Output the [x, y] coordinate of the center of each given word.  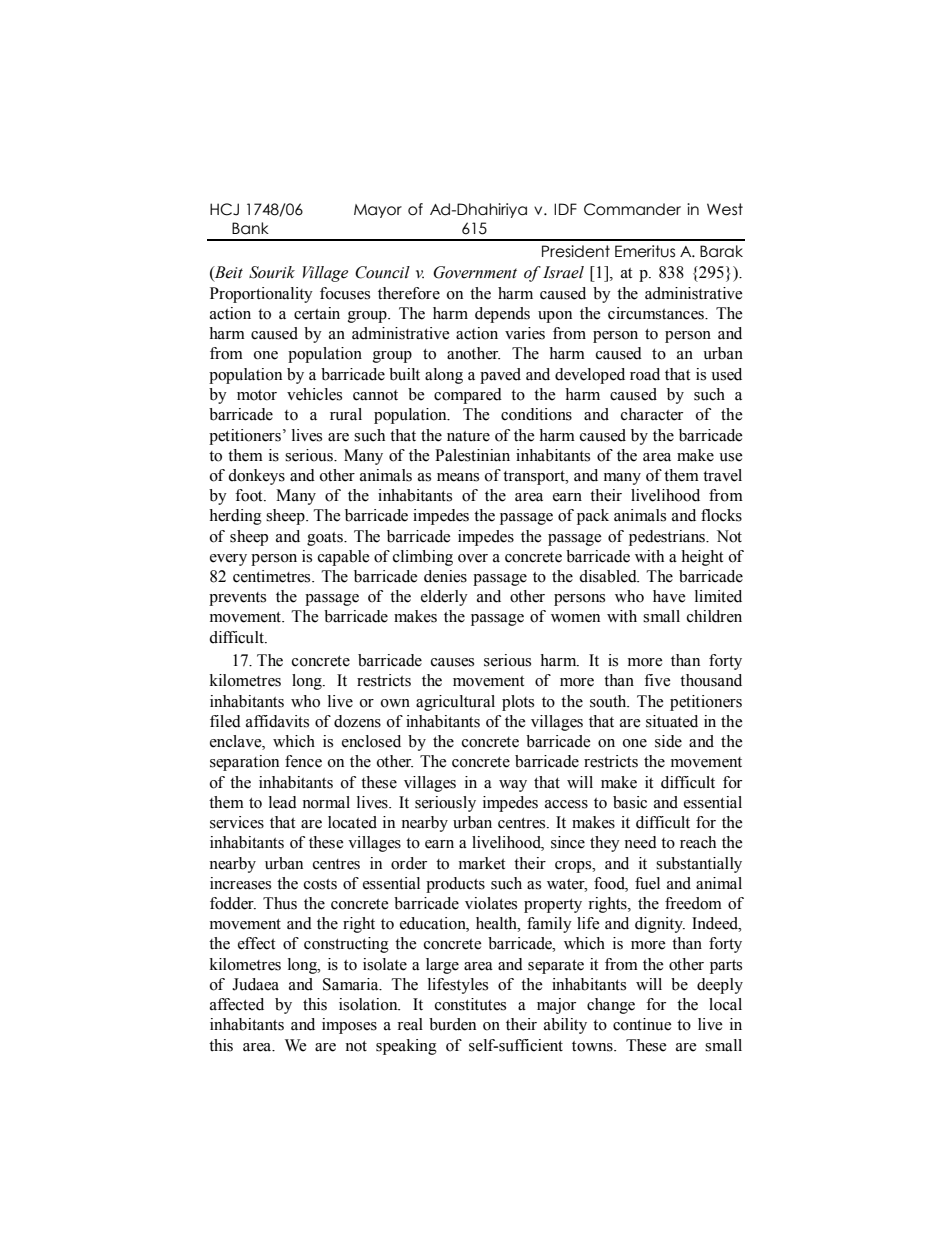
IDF [565, 209]
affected [237, 1004]
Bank [250, 228]
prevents [237, 599]
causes [452, 662]
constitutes [470, 1004]
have [669, 596]
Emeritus [645, 251]
